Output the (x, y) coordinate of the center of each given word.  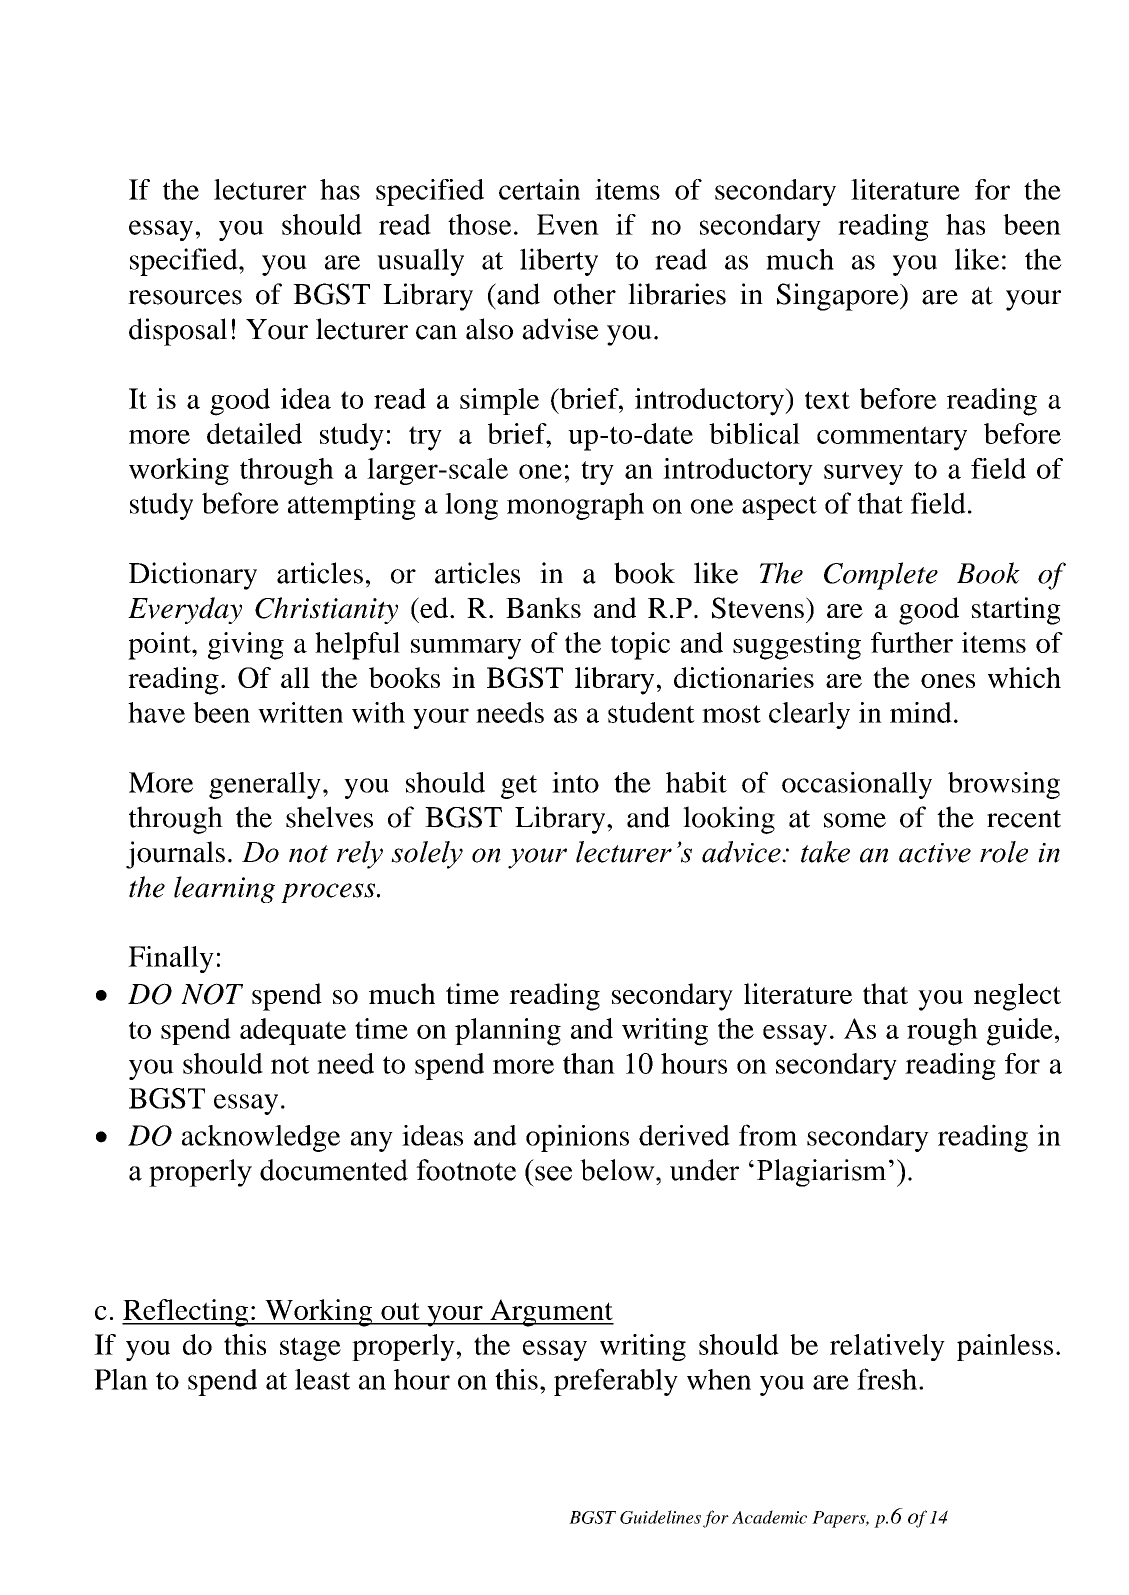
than (589, 1063)
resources (185, 297)
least (322, 1379)
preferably (616, 1382)
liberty (559, 262)
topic (640, 646)
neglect (1017, 997)
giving (246, 646)
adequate (293, 1031)
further (912, 642)
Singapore (839, 297)
